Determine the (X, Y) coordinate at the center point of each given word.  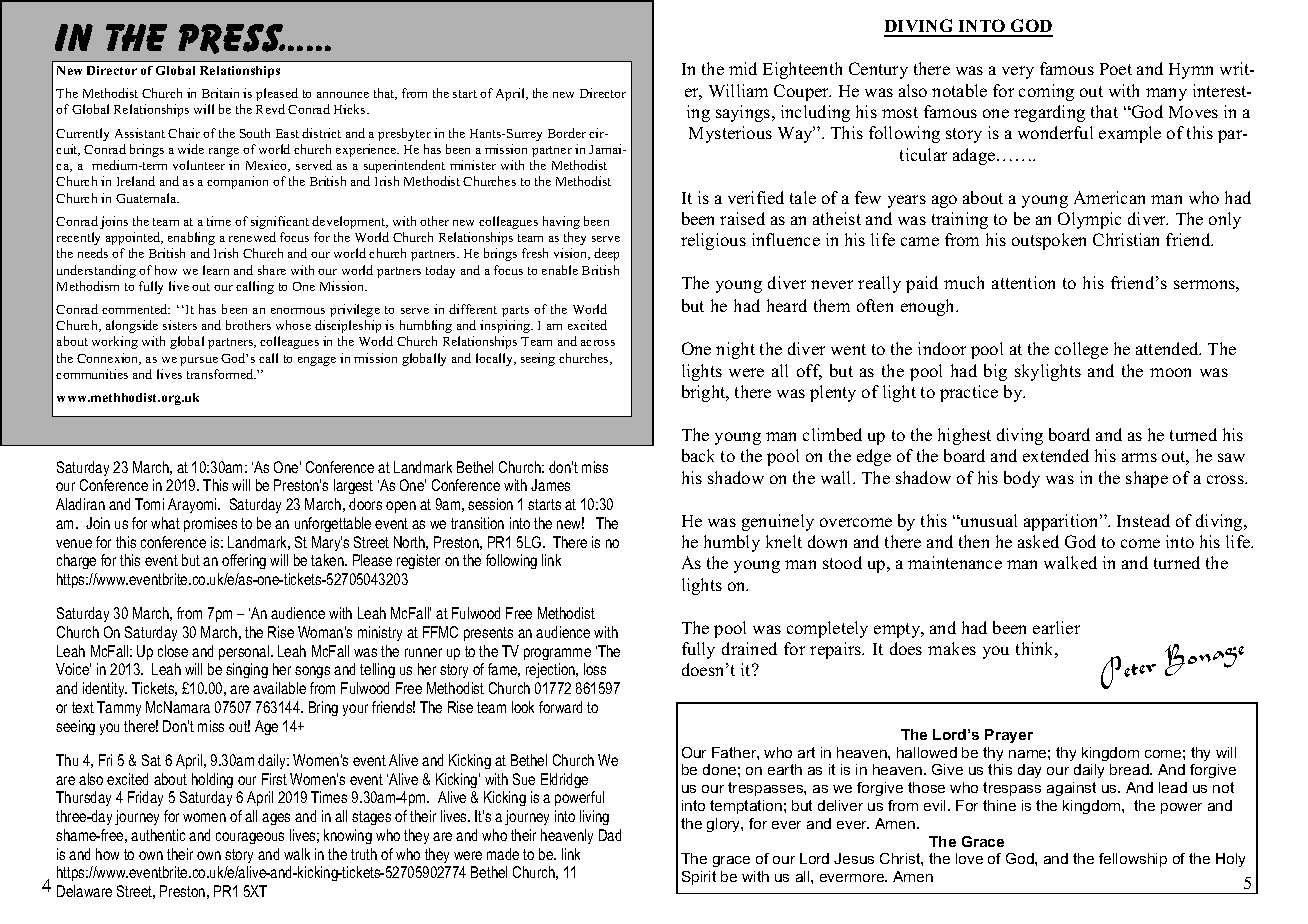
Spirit (699, 878)
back (698, 455)
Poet (1116, 69)
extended (1056, 455)
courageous (250, 838)
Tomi (149, 504)
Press (231, 39)
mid (743, 68)
